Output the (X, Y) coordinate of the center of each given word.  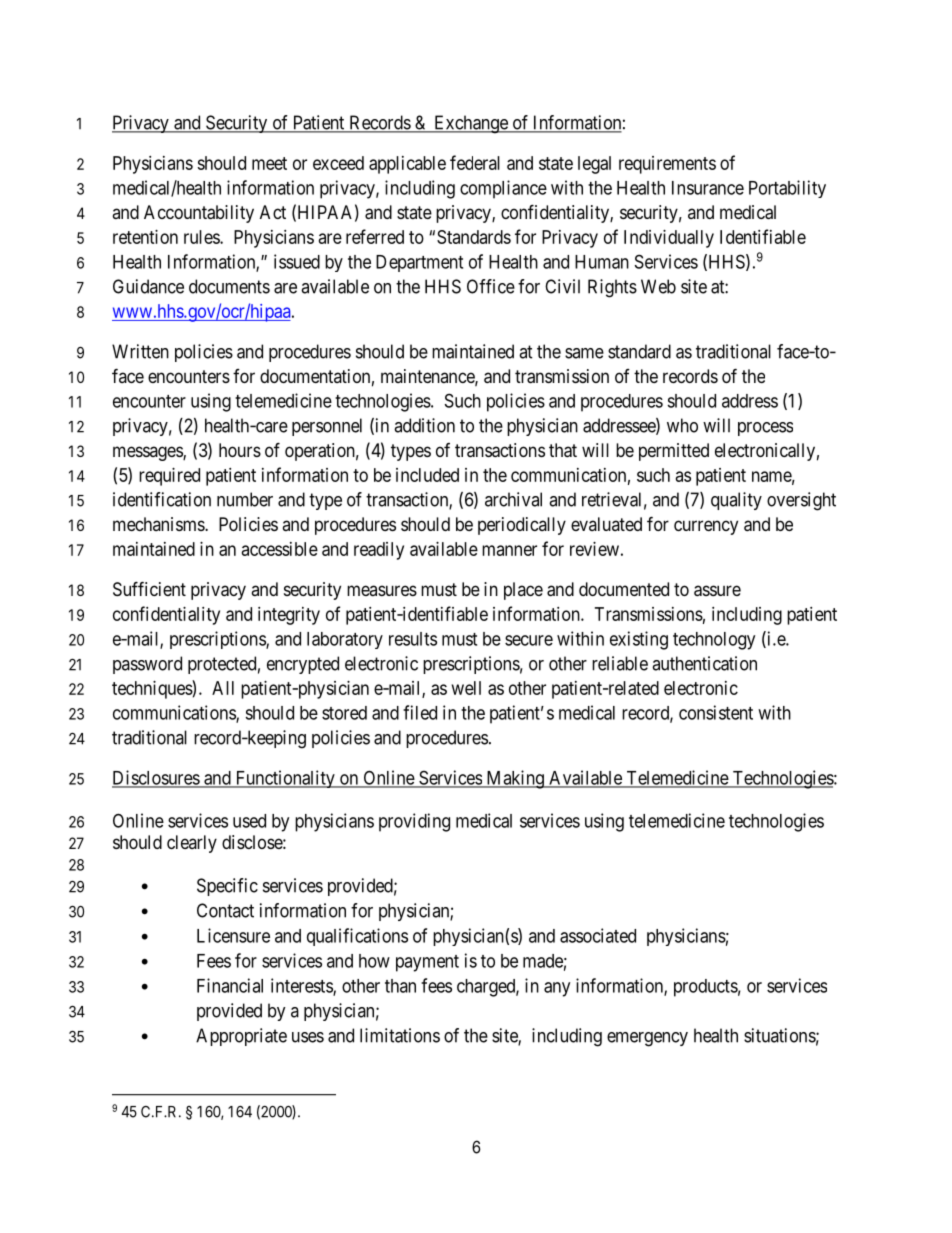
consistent (716, 712)
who (682, 425)
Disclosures (156, 778)
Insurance (708, 188)
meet (269, 163)
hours (240, 450)
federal (475, 162)
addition (424, 425)
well (466, 688)
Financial (230, 985)
